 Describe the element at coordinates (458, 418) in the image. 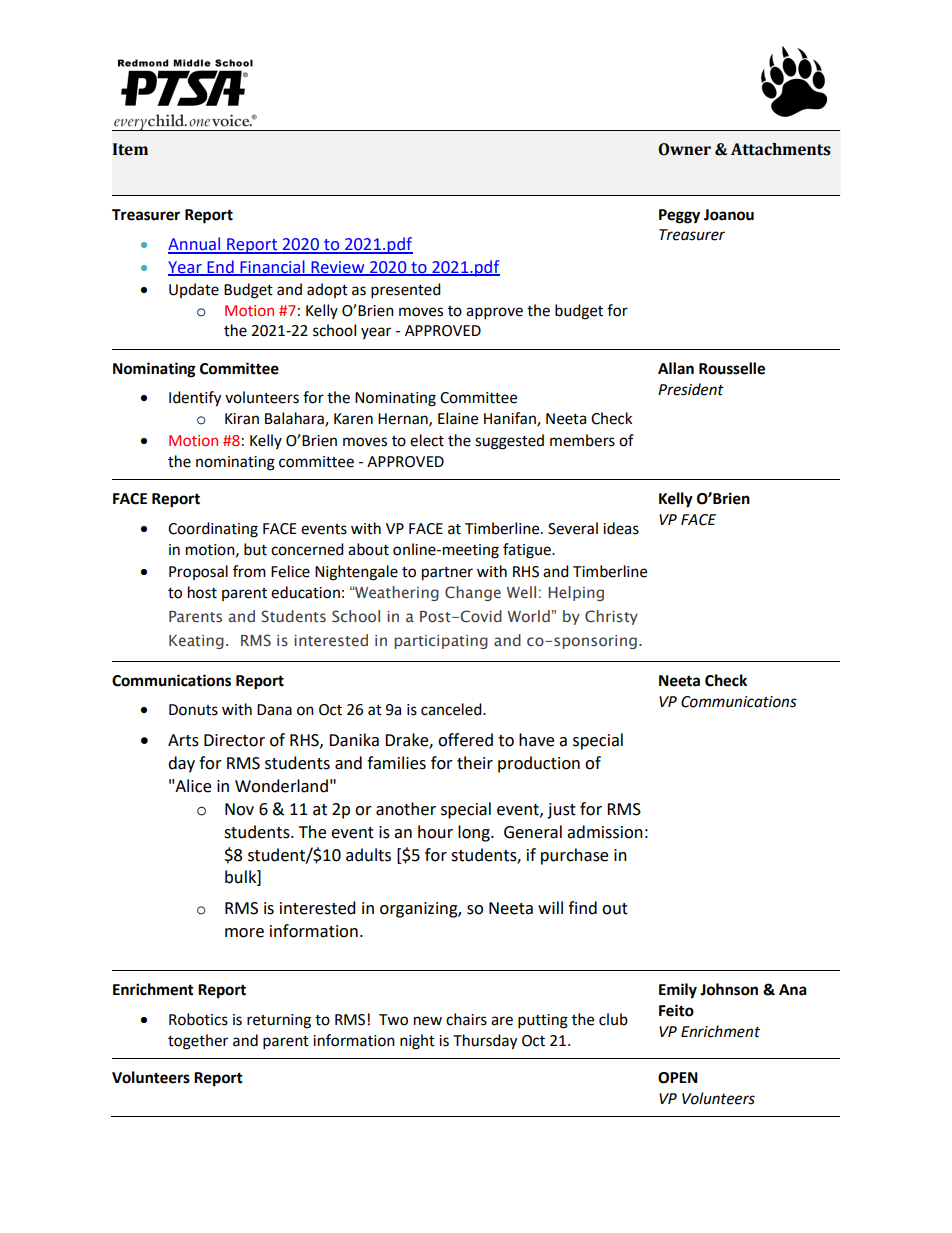

I see `Elaine` at that location.
